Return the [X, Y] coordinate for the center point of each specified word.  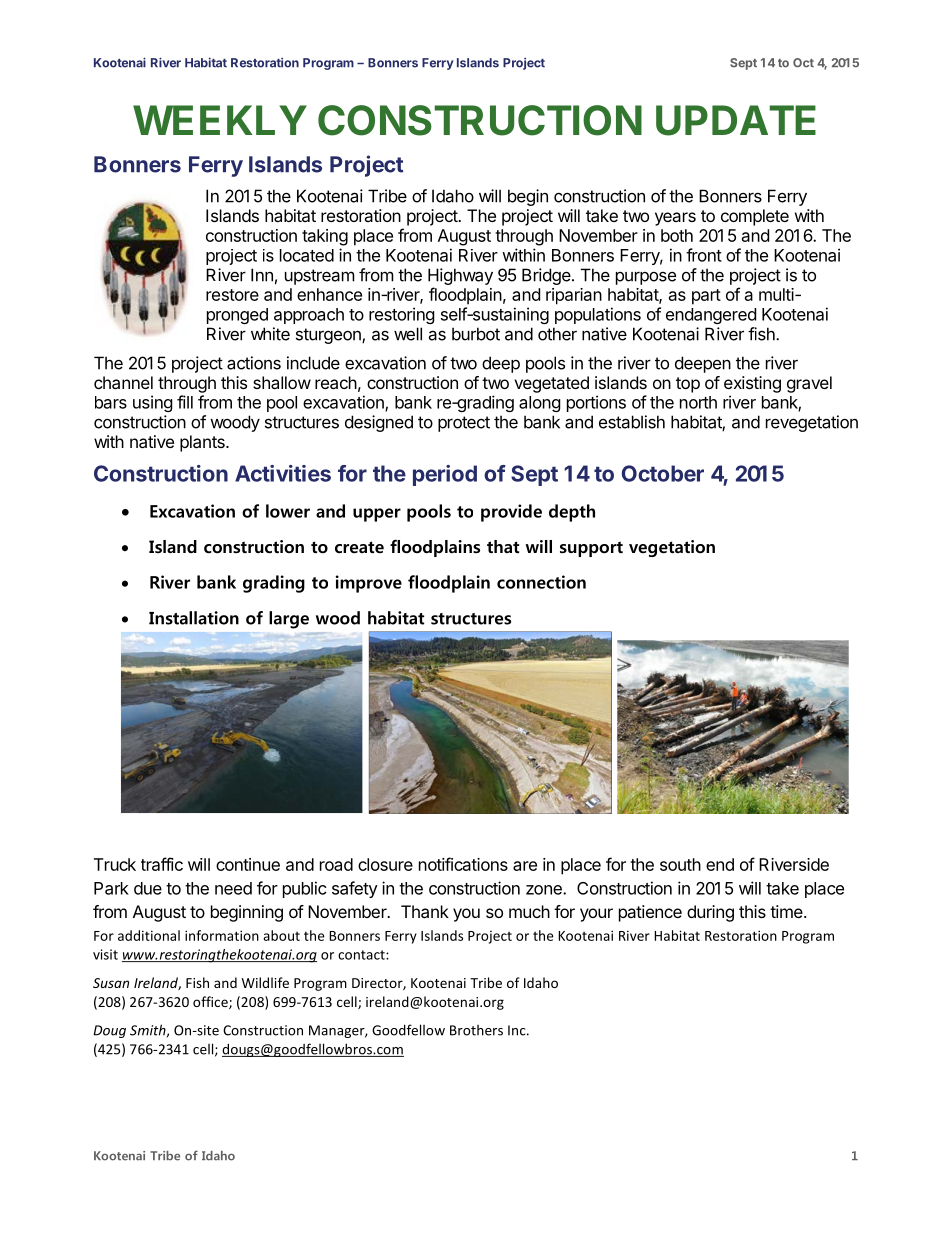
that [503, 546]
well [408, 334]
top [688, 385]
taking [325, 237]
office [211, 1002]
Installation [194, 618]
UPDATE [736, 120]
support [591, 549]
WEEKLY [220, 120]
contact [362, 955]
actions [254, 363]
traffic [162, 864]
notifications [463, 864]
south [680, 864]
